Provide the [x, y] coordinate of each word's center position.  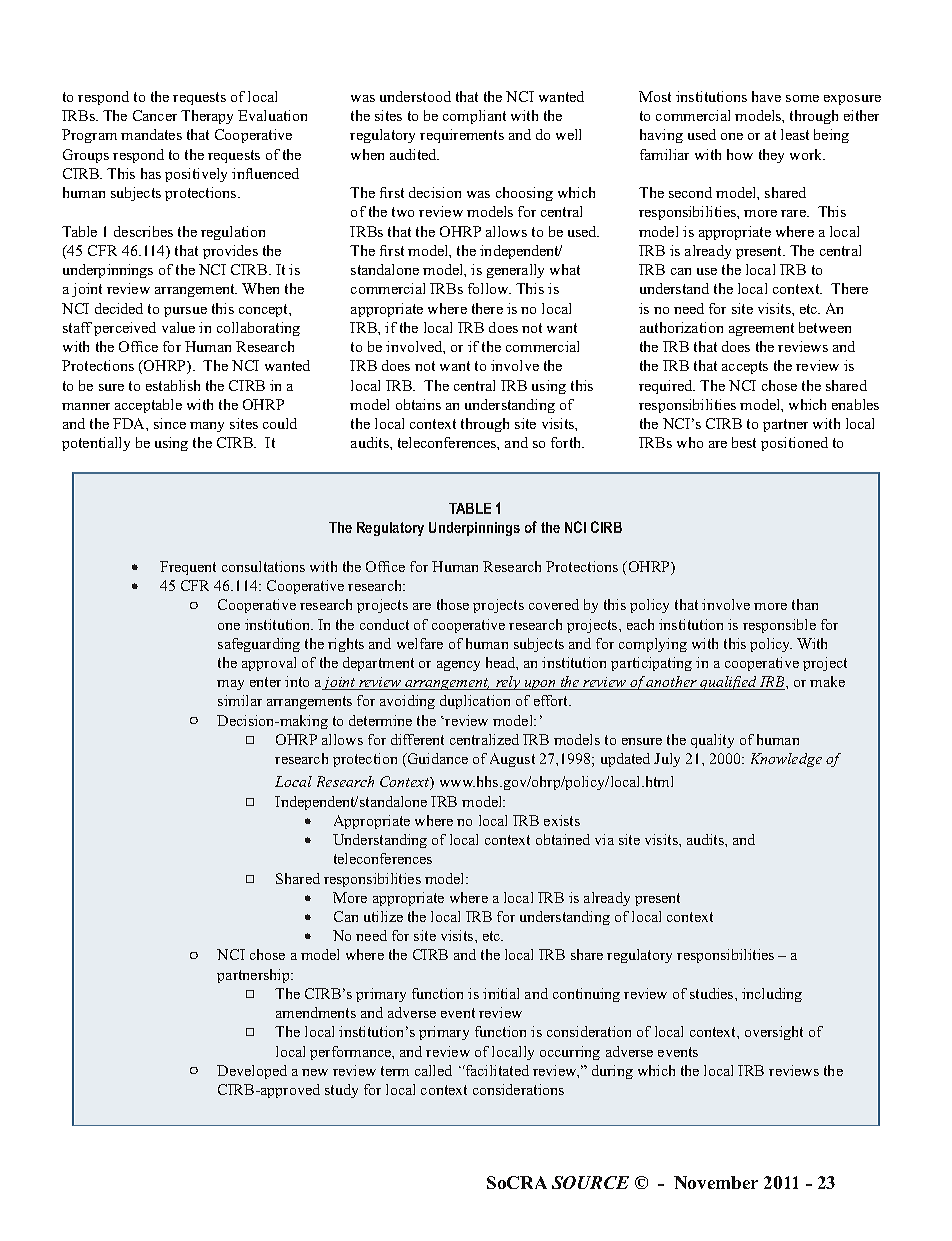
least [795, 134]
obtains [418, 404]
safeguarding [259, 645]
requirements [462, 136]
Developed [252, 1072]
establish [173, 385]
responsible [779, 626]
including [772, 995]
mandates [151, 134]
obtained [563, 839]
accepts [745, 367]
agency [458, 666]
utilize [383, 916]
